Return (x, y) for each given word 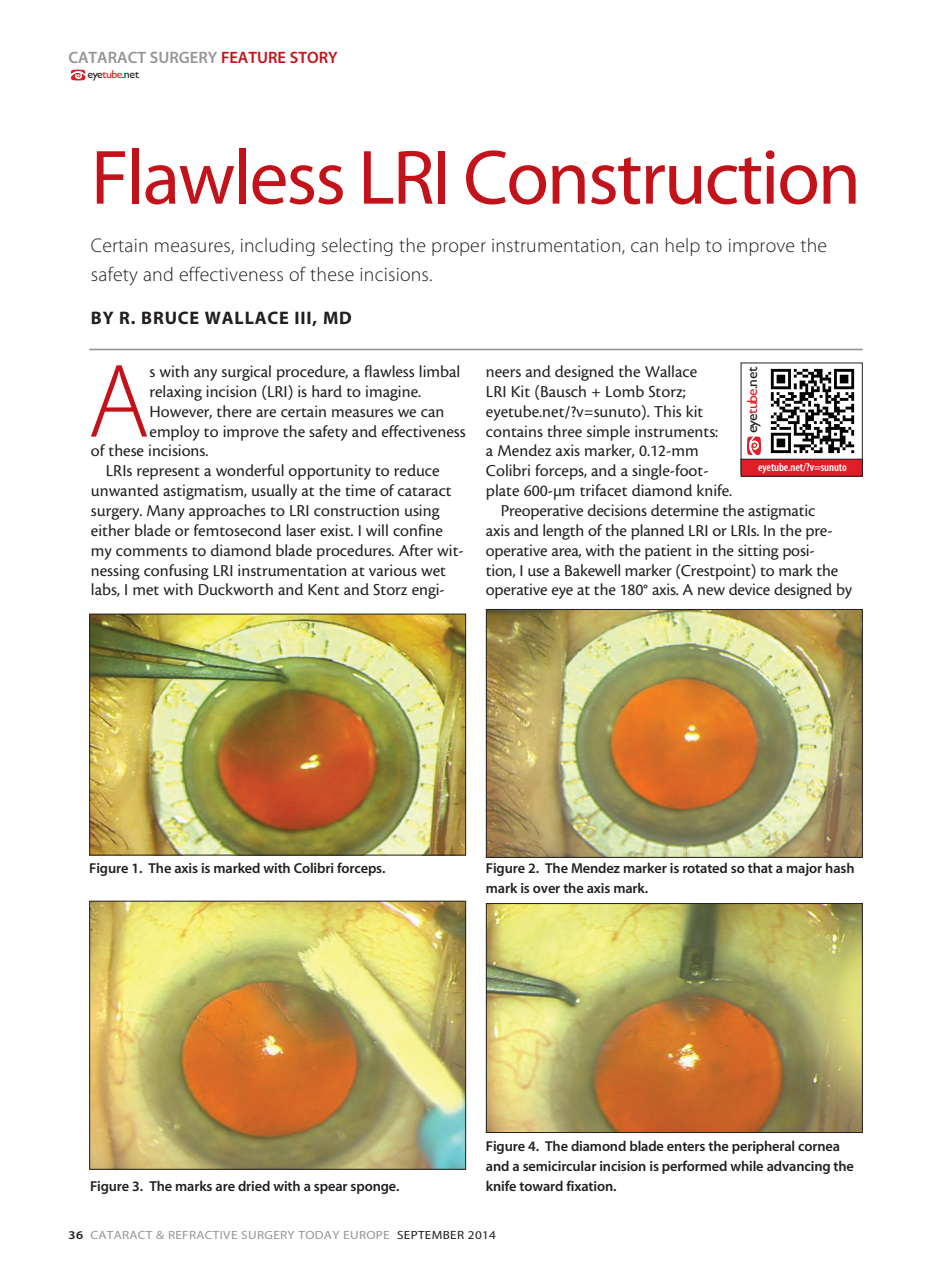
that (760, 867)
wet (433, 571)
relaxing (176, 393)
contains (514, 431)
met (146, 590)
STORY (313, 57)
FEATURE (254, 57)
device (749, 589)
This (667, 411)
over (546, 889)
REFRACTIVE (203, 1235)
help (683, 247)
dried (254, 1185)
